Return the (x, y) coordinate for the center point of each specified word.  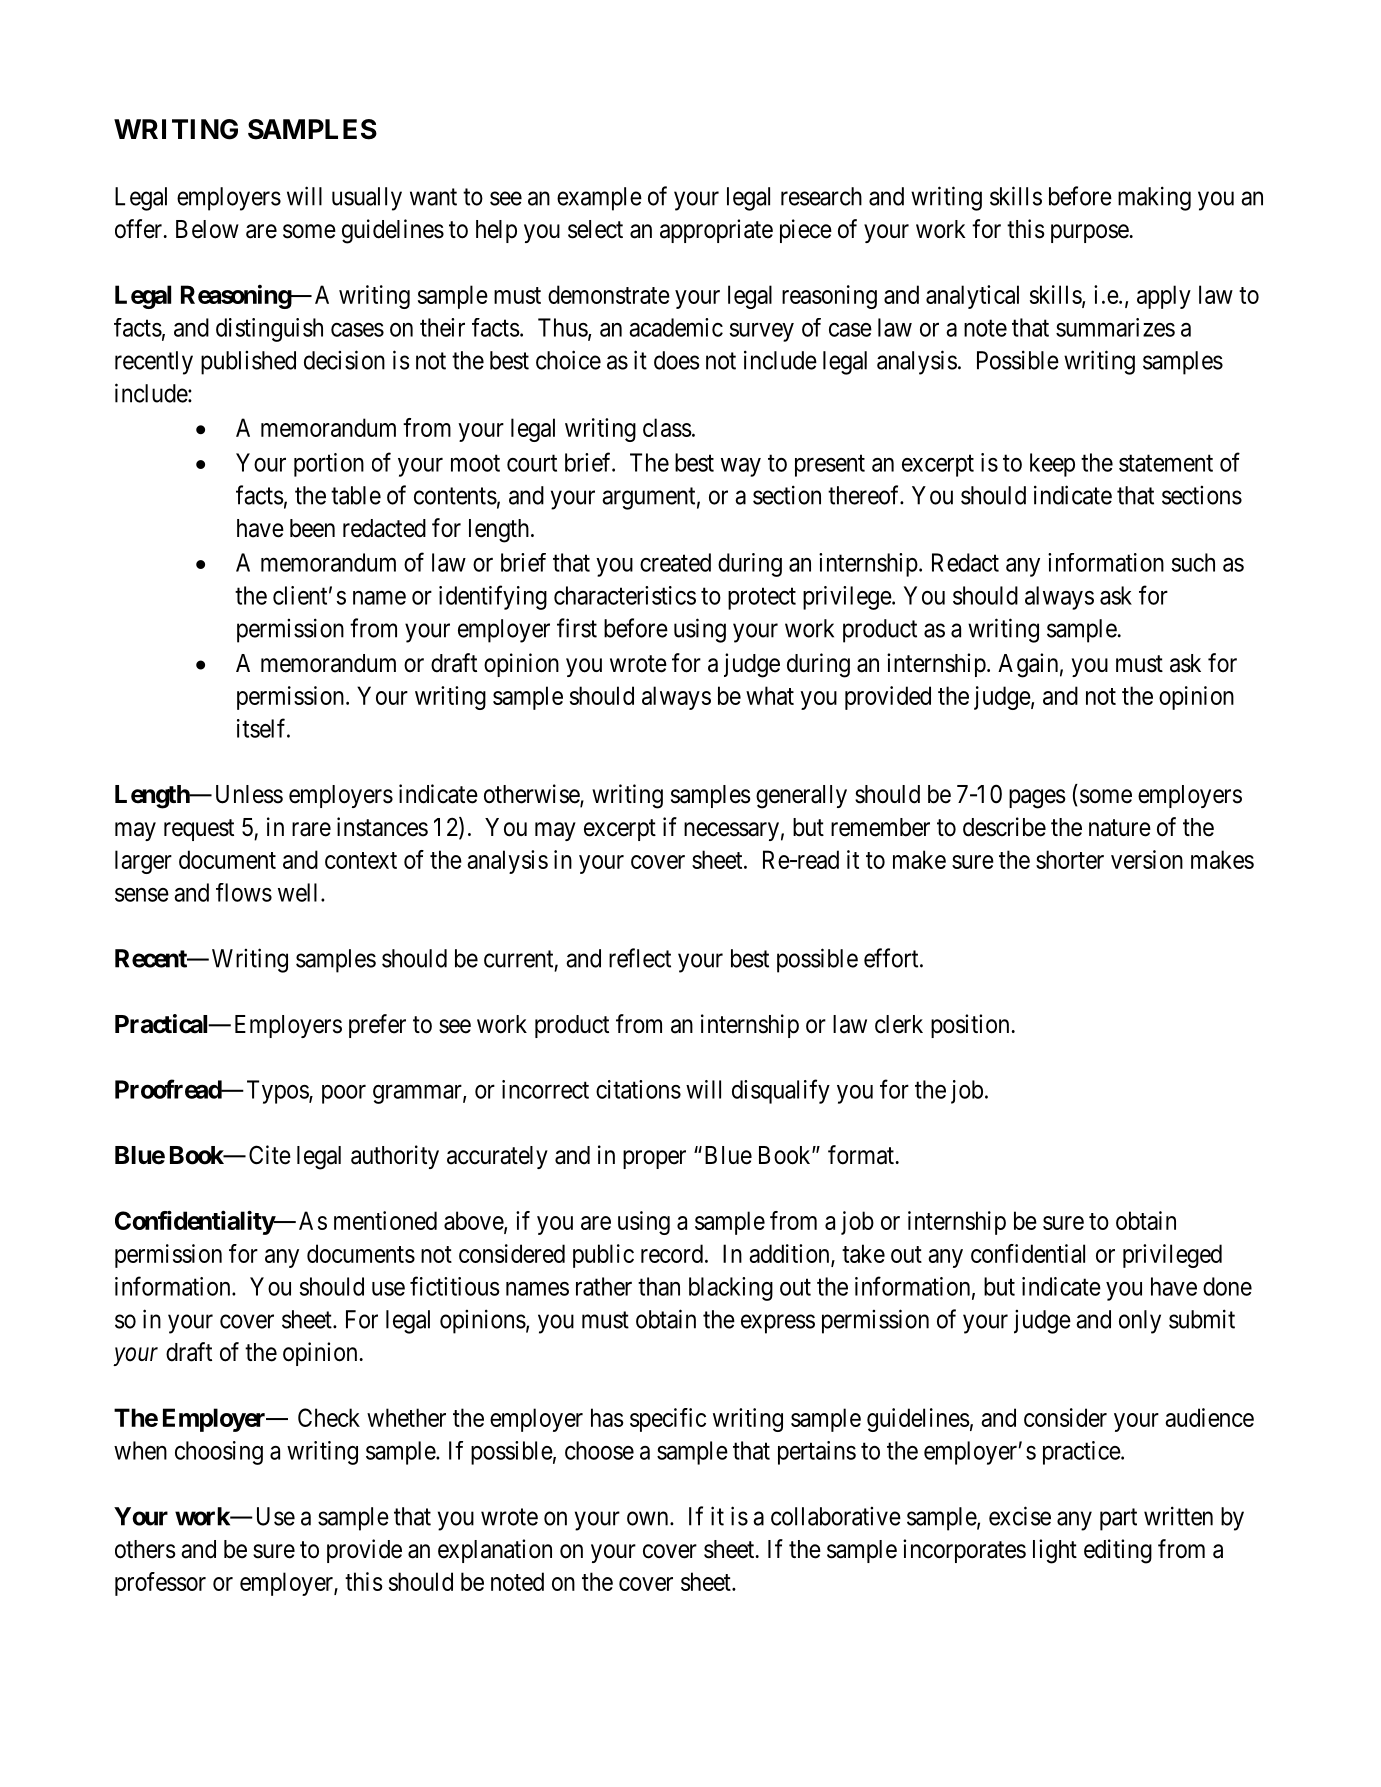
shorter (1070, 859)
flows (244, 892)
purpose (1090, 233)
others (145, 1549)
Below (207, 229)
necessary (731, 831)
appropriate (716, 231)
